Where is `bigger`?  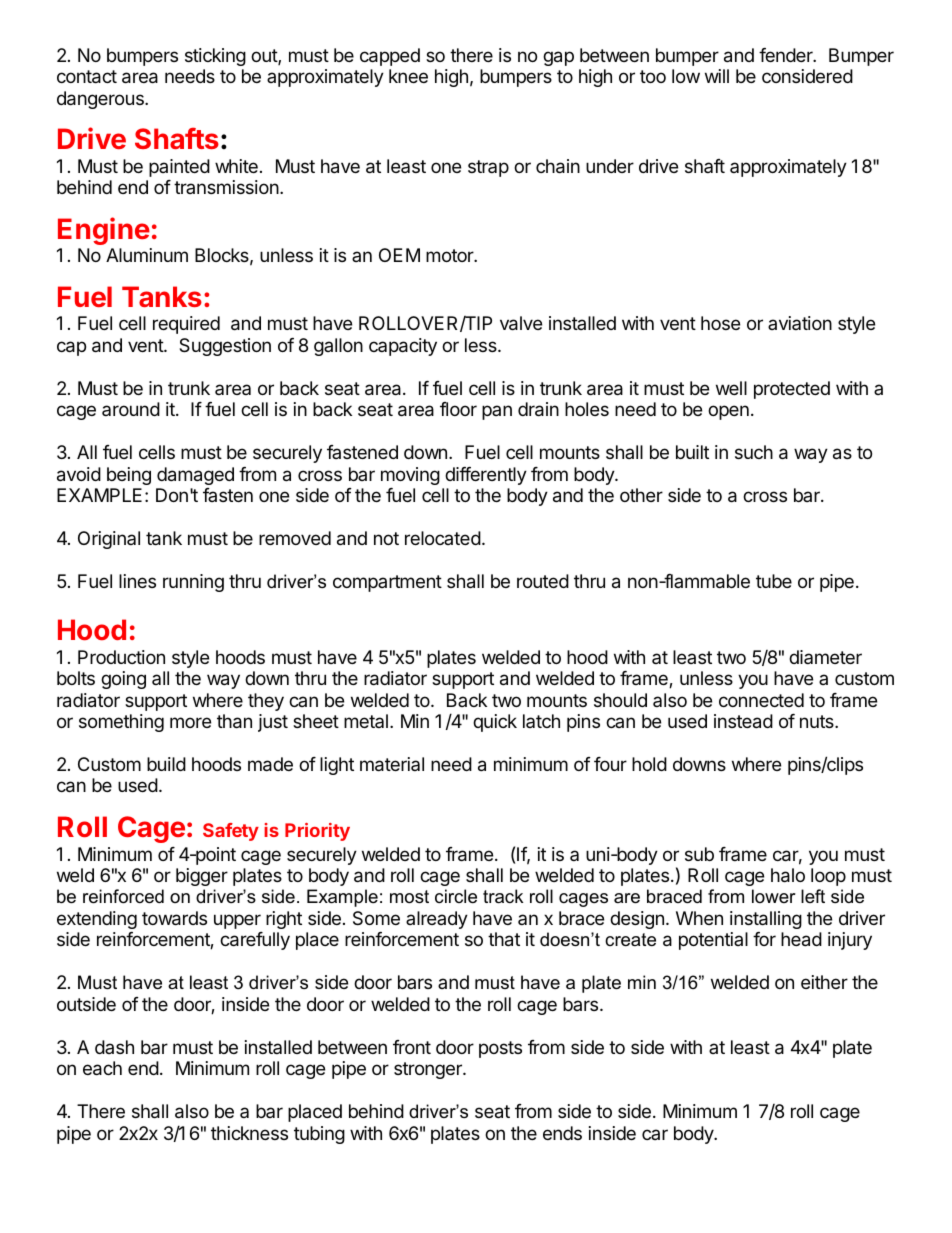 bigger is located at coordinates (202, 877).
